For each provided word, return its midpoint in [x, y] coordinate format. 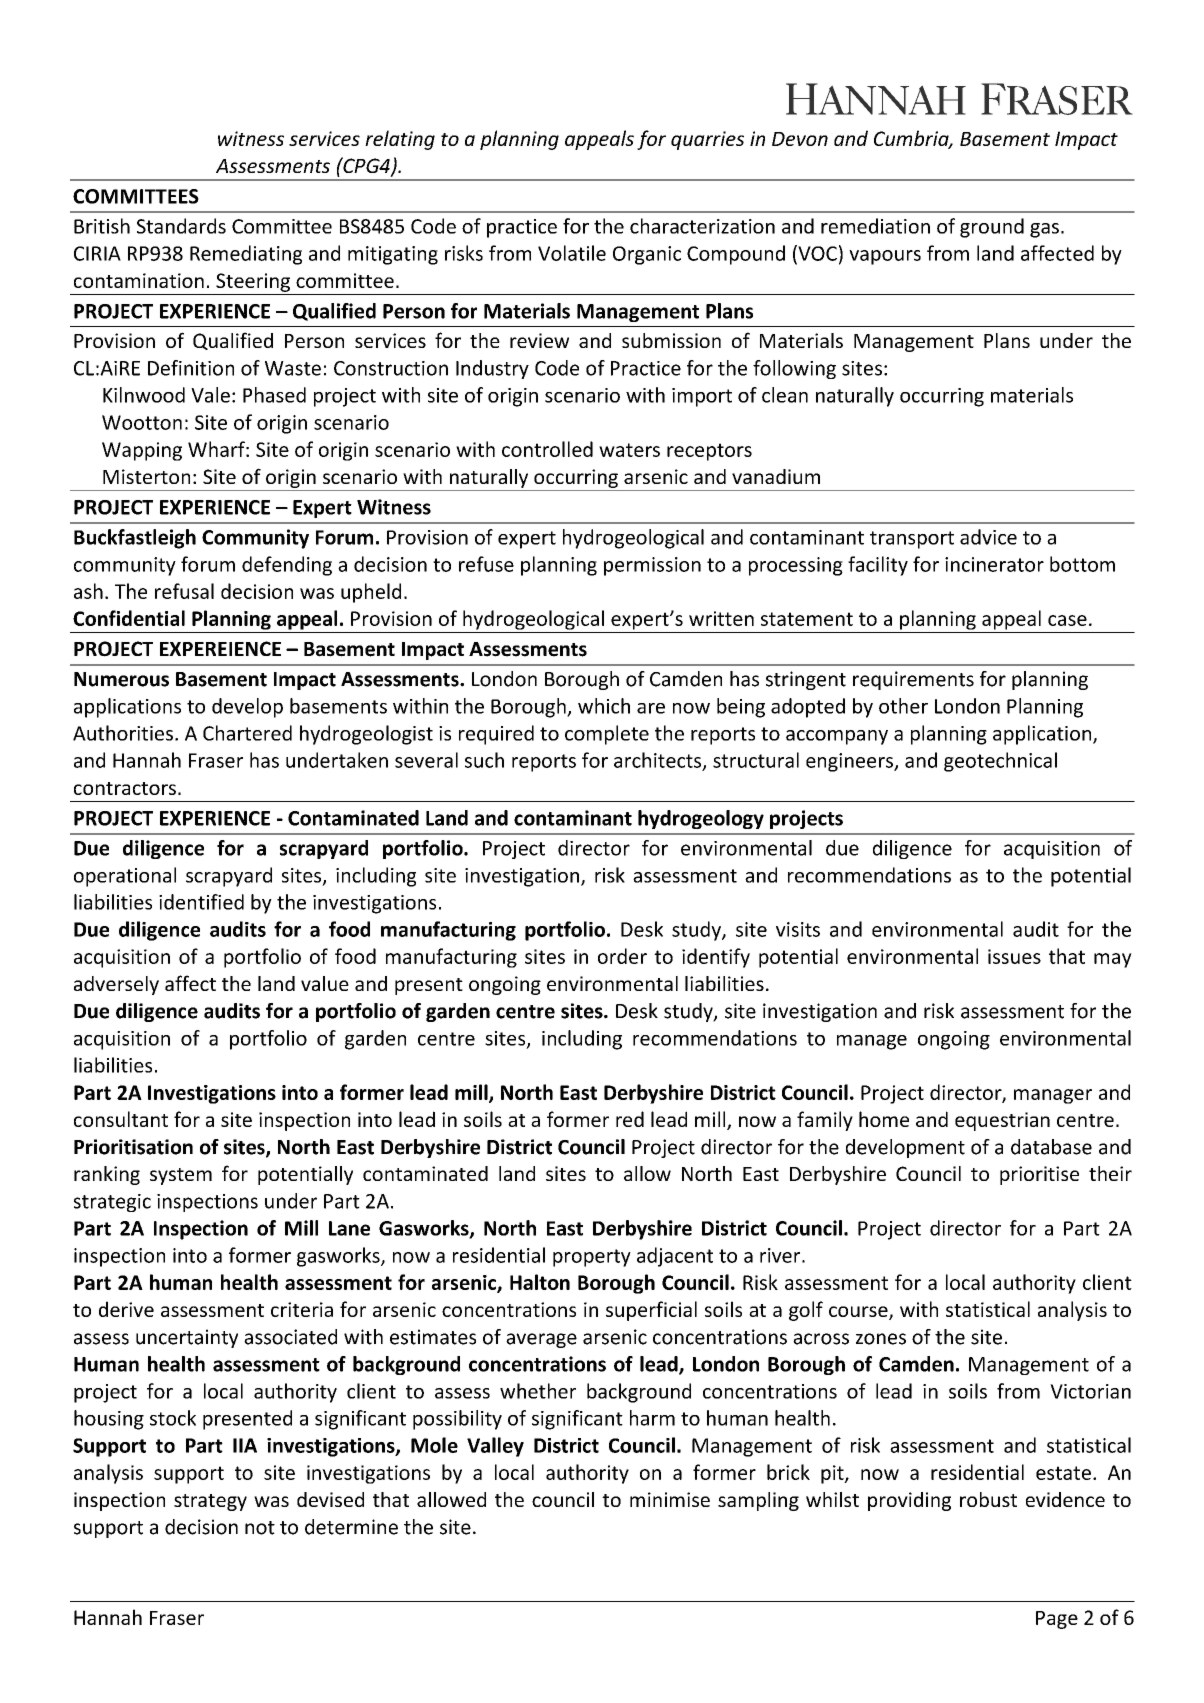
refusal [184, 591]
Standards [181, 226]
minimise [670, 1499]
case [1067, 620]
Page [1057, 1620]
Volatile [572, 253]
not [260, 1528]
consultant [121, 1119]
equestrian [1002, 1121]
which [604, 706]
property [592, 1258]
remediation [875, 226]
